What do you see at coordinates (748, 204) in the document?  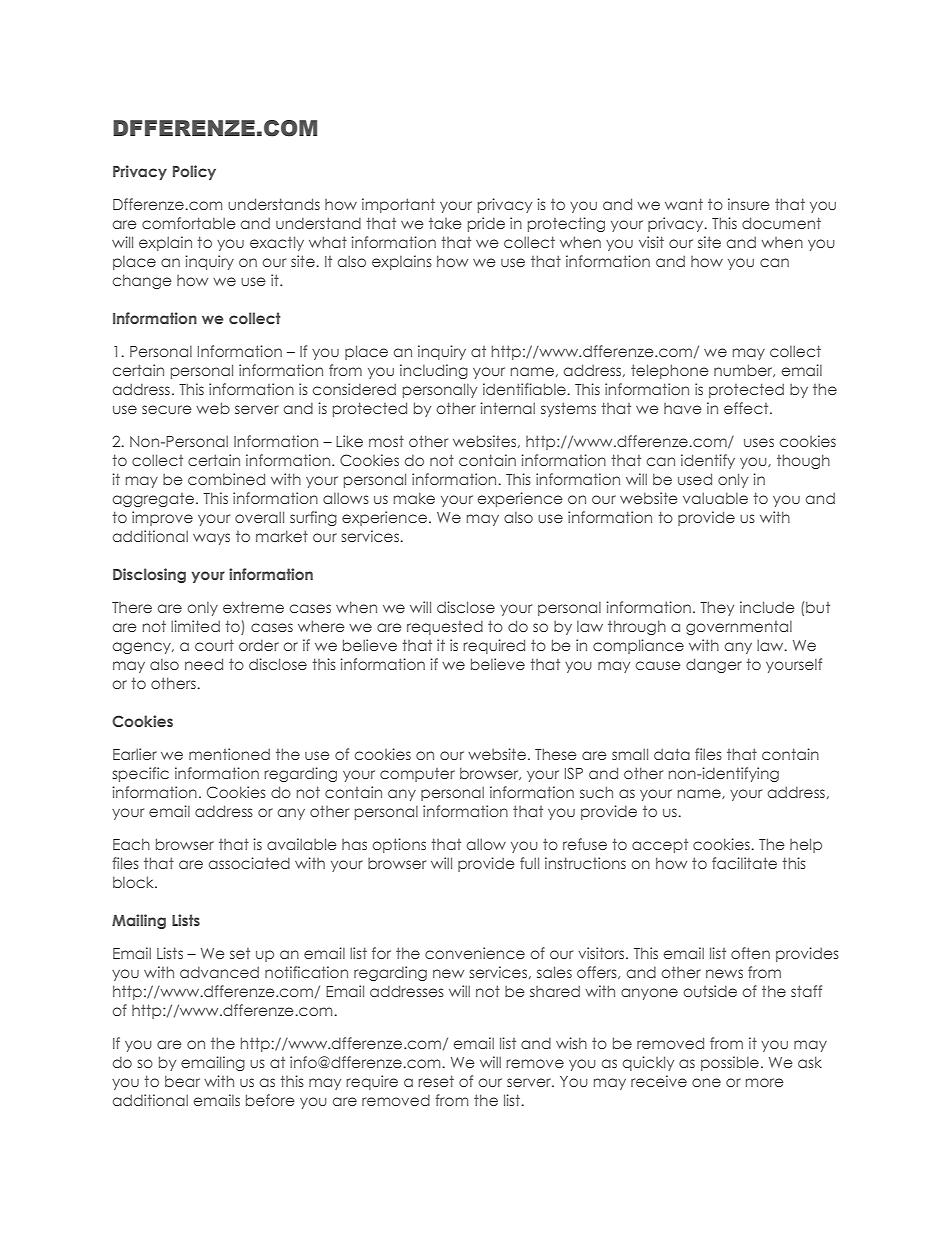 I see `insure` at bounding box center [748, 204].
